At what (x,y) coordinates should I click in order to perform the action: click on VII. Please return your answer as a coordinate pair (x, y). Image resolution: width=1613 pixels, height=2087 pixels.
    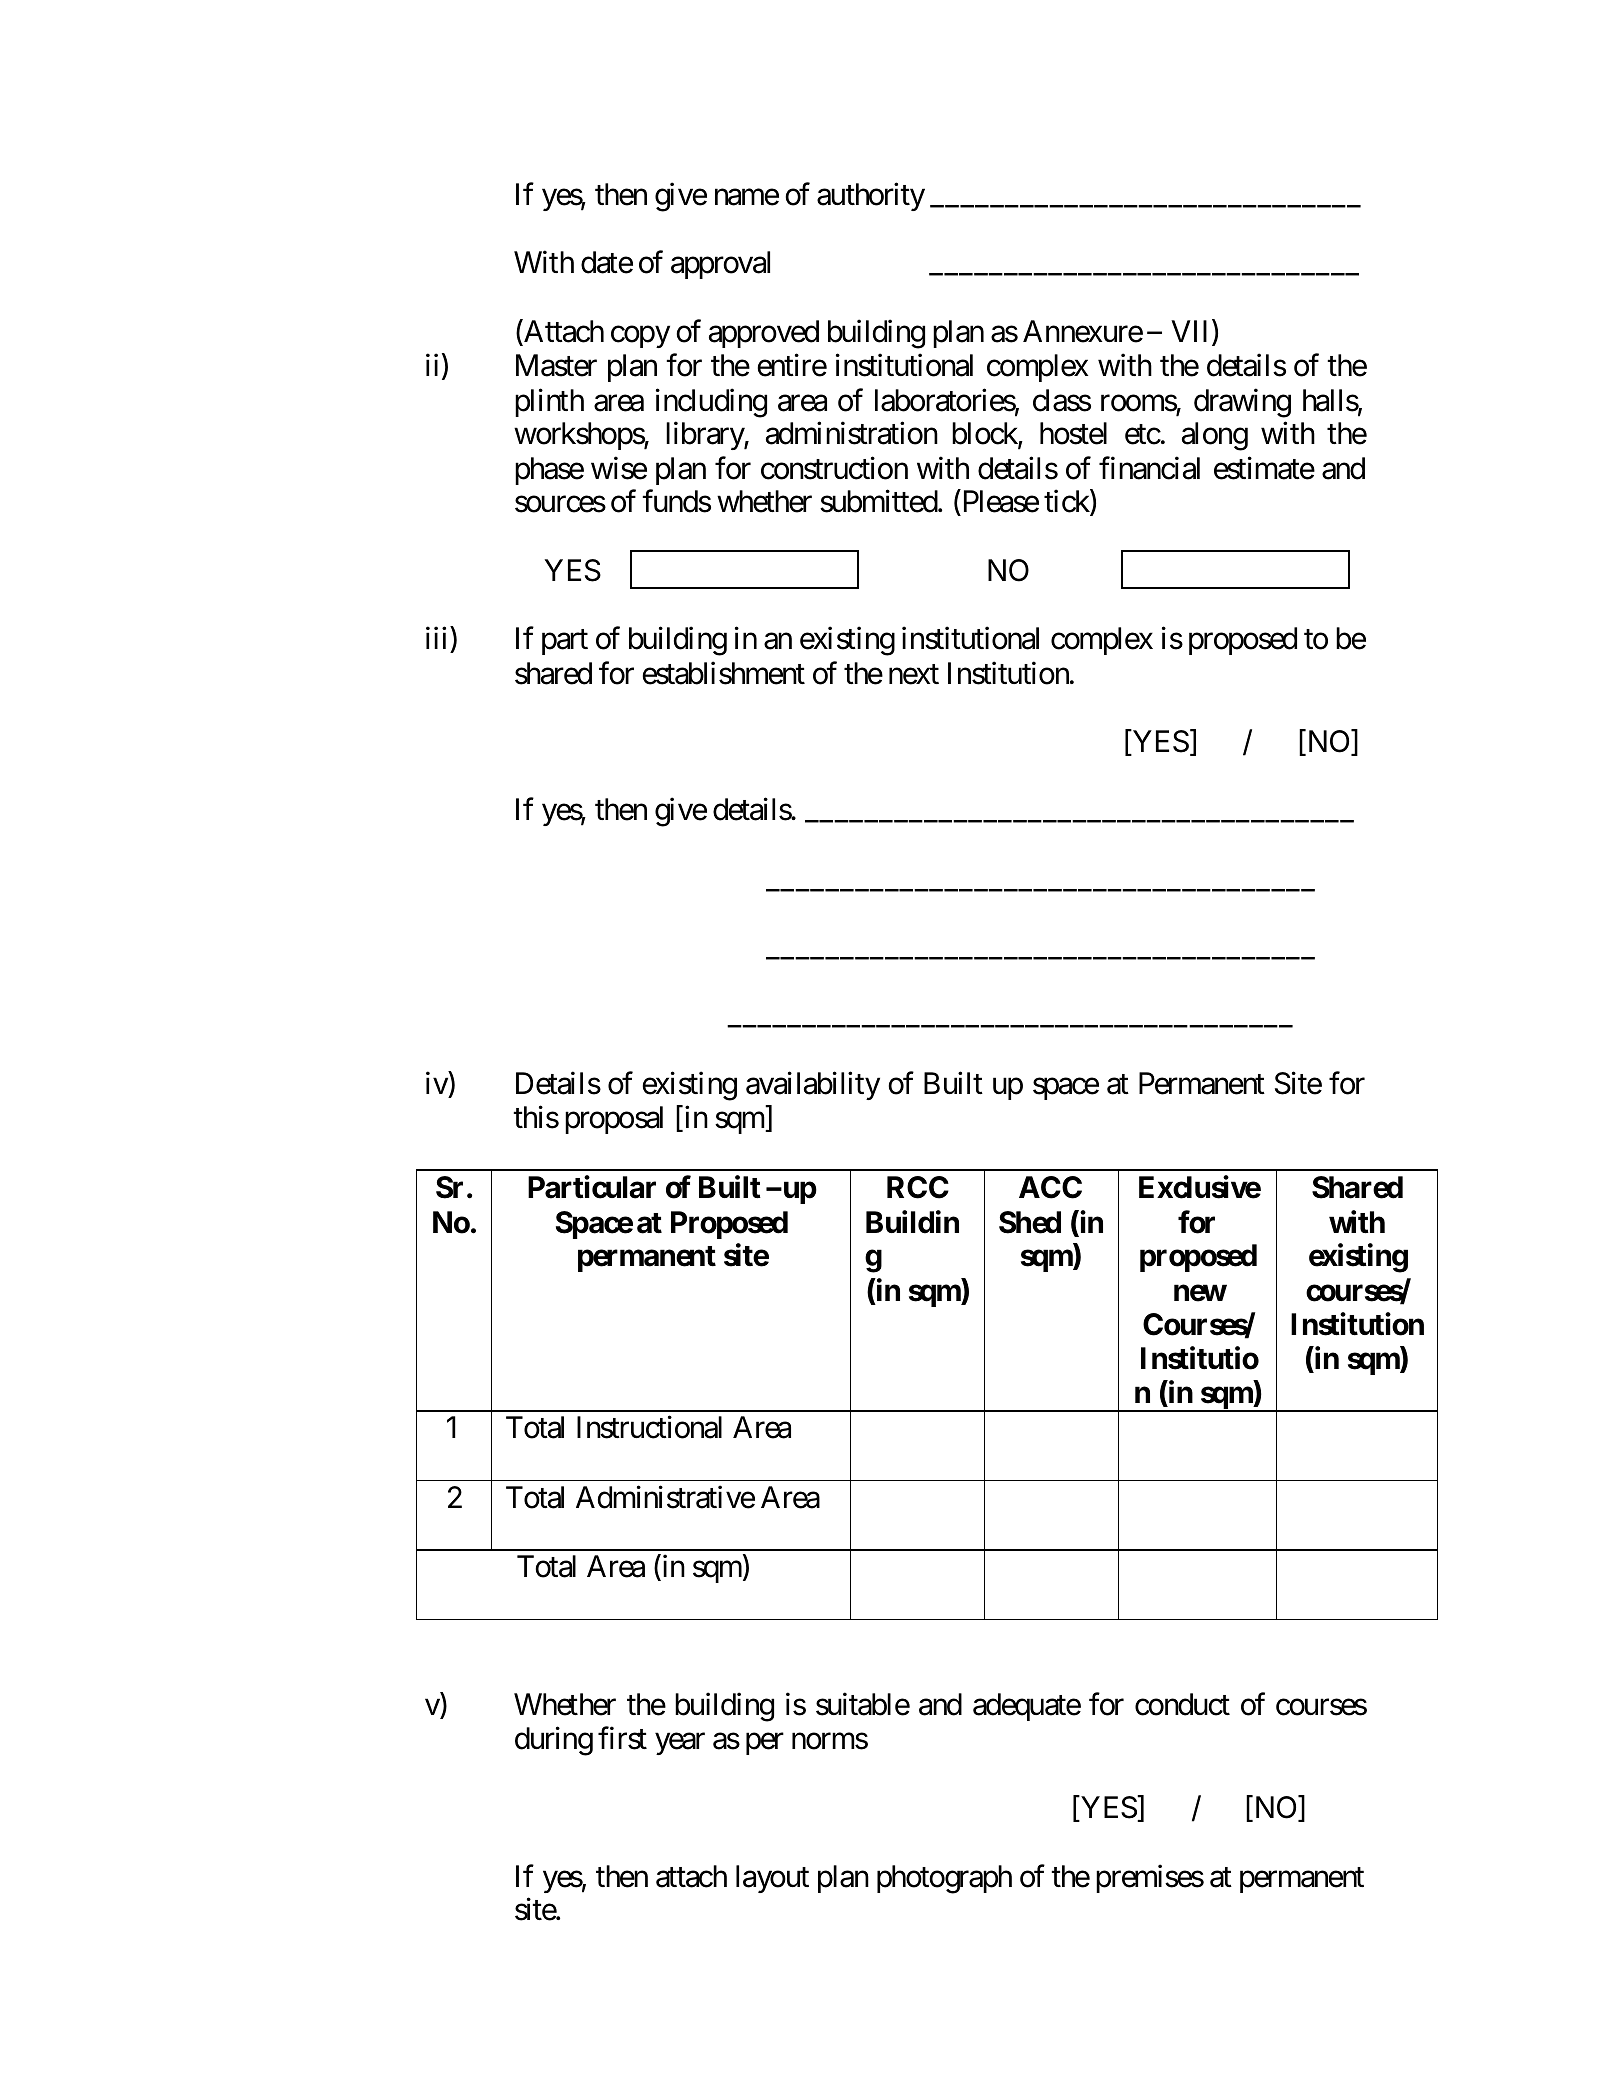
    Looking at the image, I should click on (1192, 332).
